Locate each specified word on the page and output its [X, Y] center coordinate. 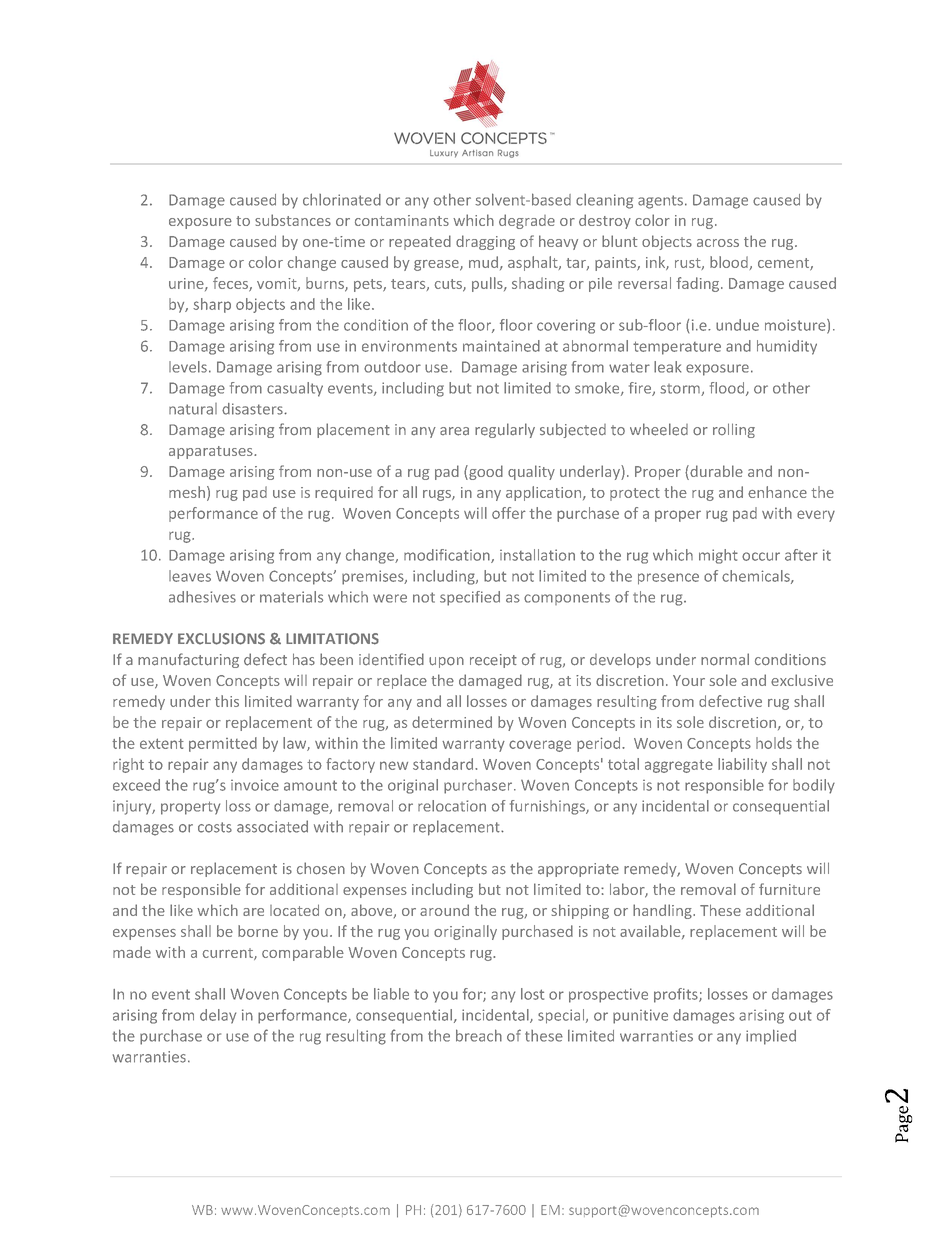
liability [742, 765]
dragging [485, 242]
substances [293, 220]
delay [218, 1016]
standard [444, 764]
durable [715, 472]
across [718, 243]
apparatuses [212, 452]
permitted [223, 744]
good [485, 472]
